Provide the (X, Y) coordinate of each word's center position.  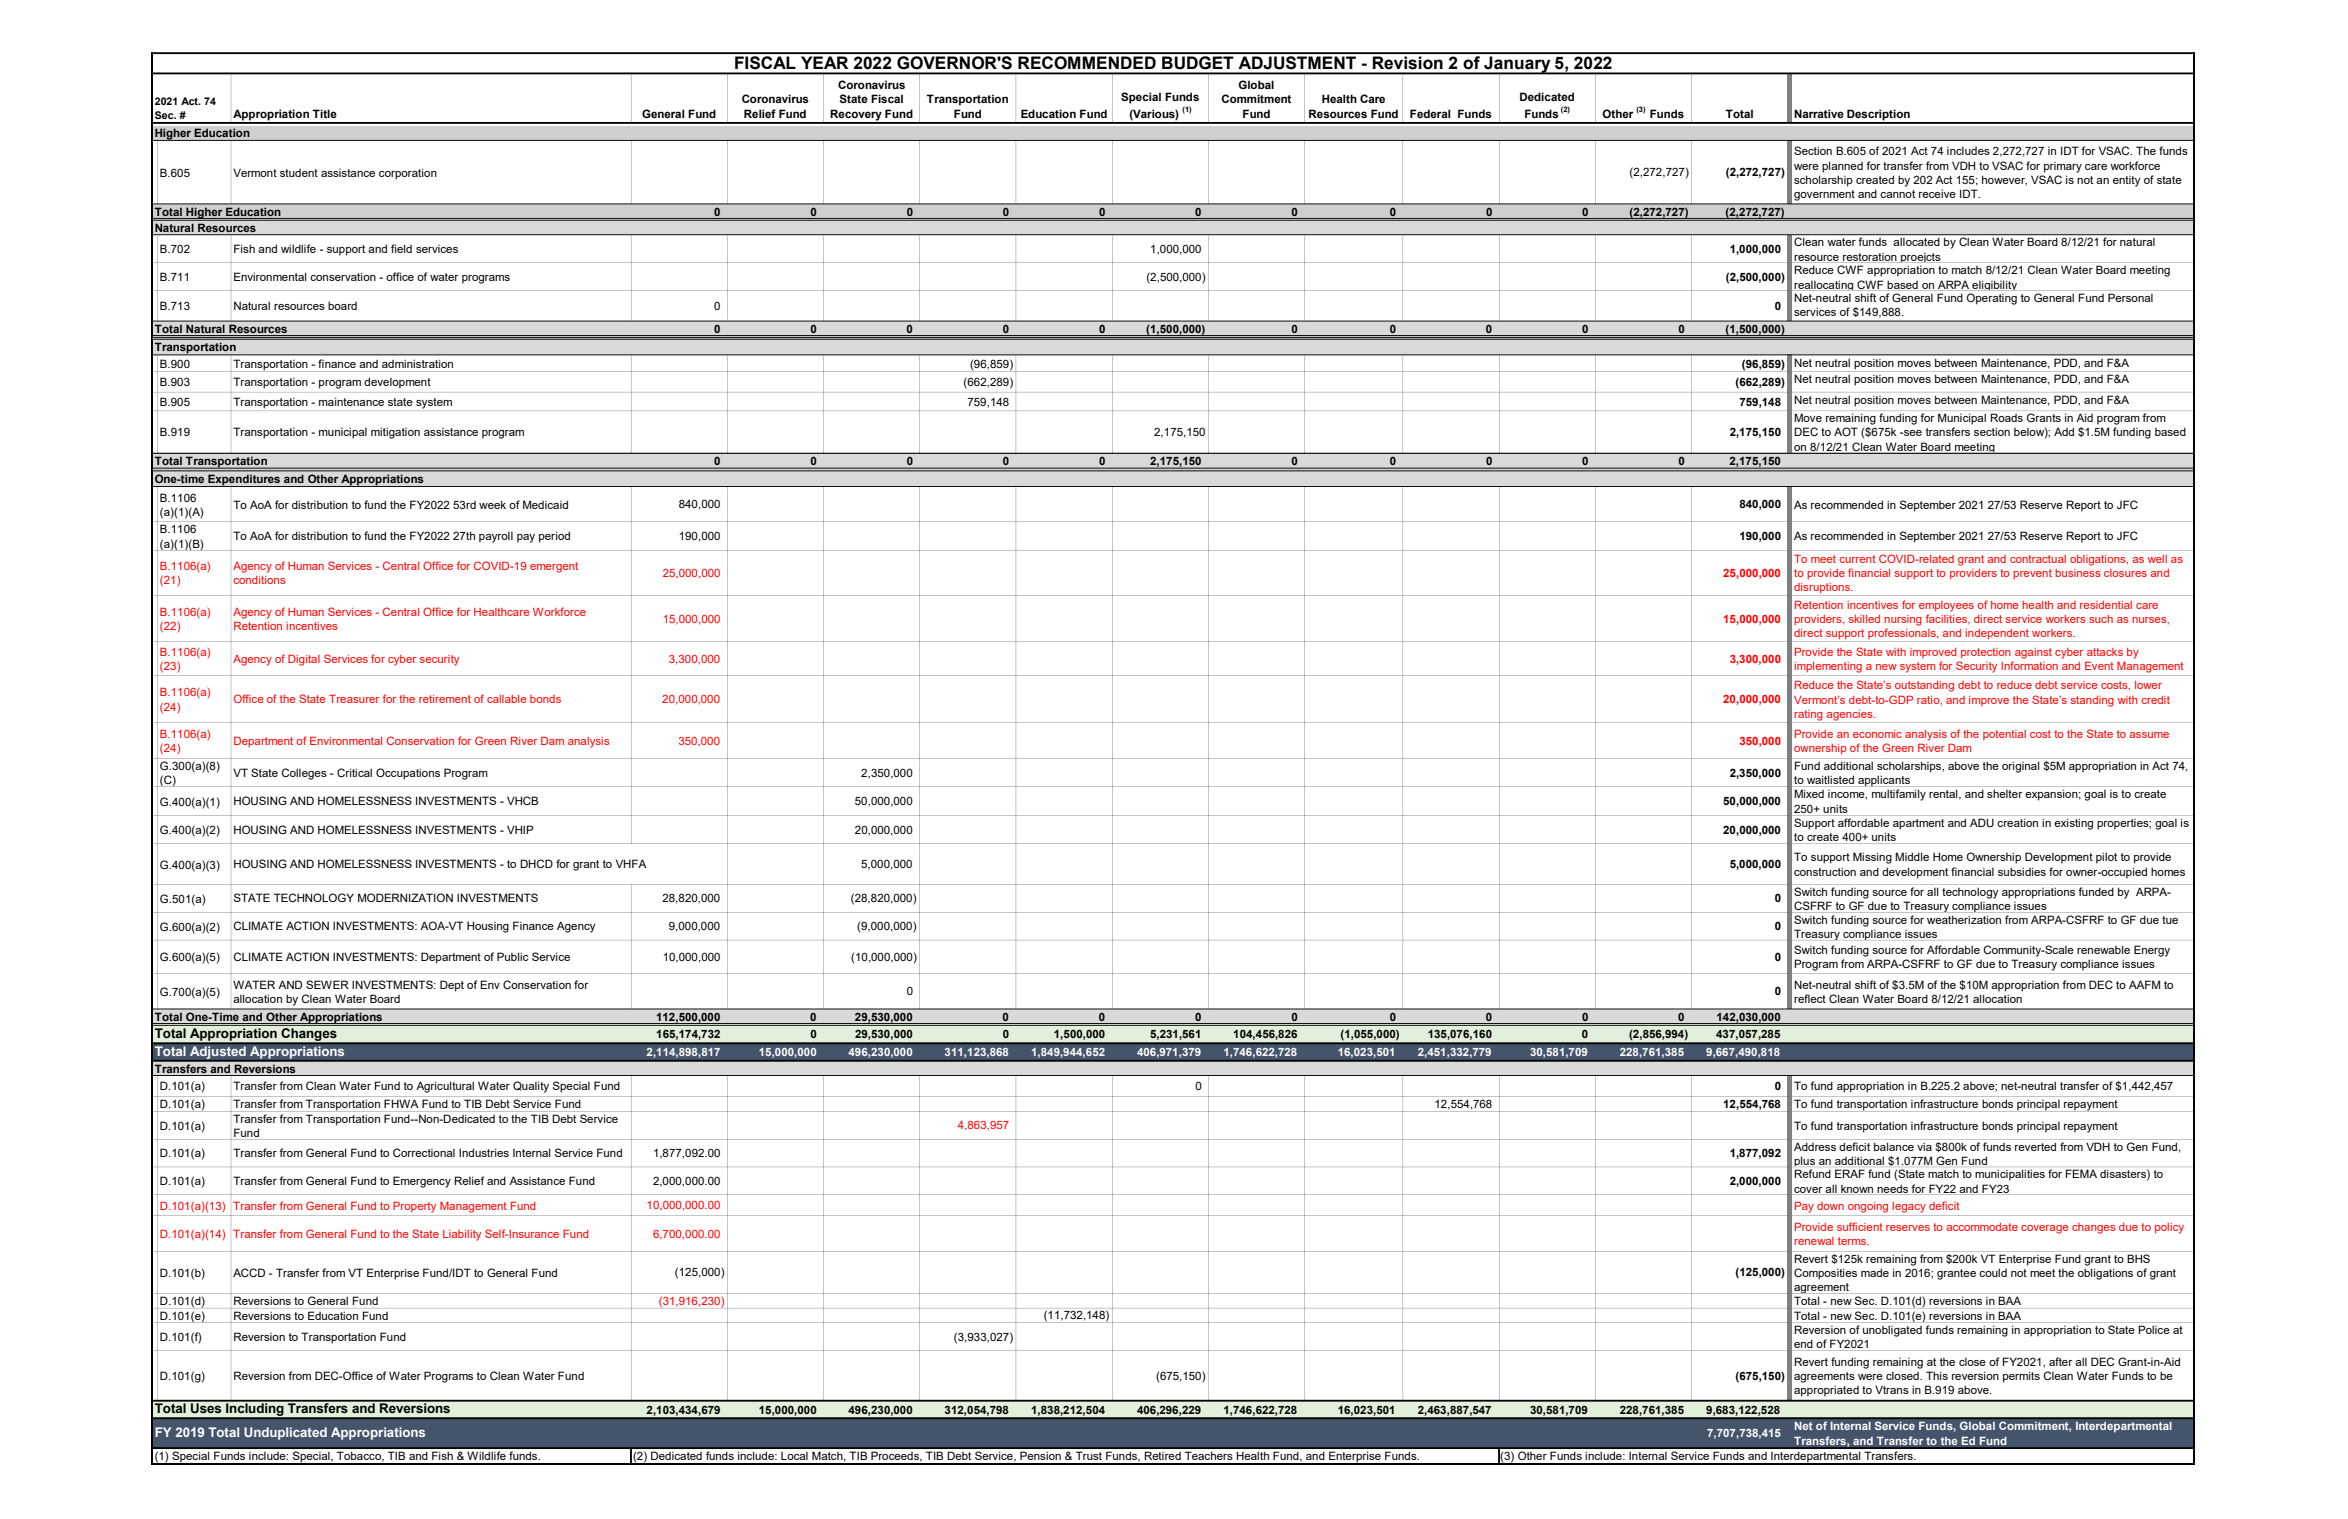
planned (1842, 167)
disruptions (1822, 589)
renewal (1814, 1241)
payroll (496, 537)
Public (513, 956)
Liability (462, 1235)
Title (324, 113)
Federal (1430, 113)
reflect (1810, 998)
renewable (2103, 949)
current (1858, 559)
